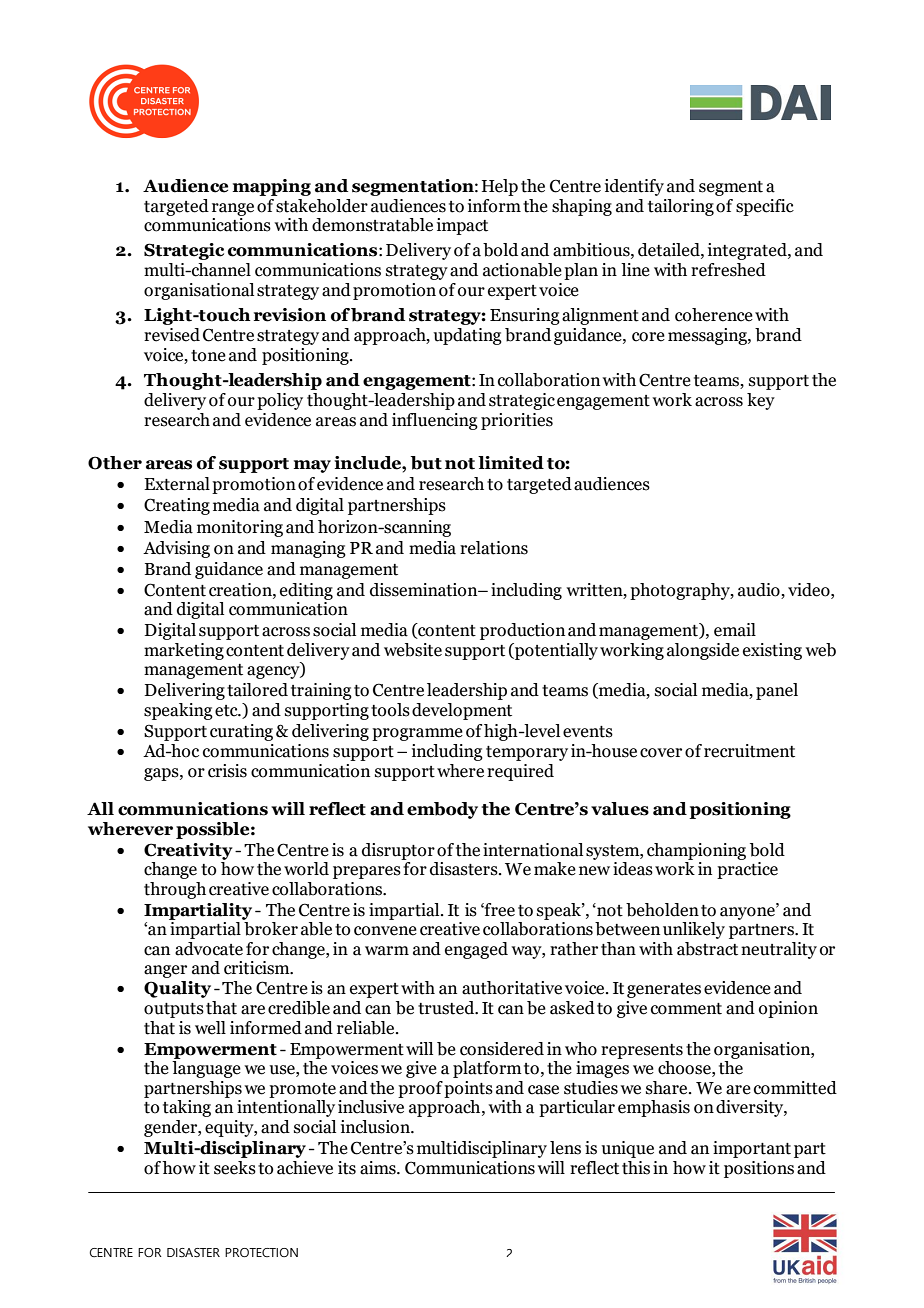 The width and height of the page is (924, 1308). Describe the element at coordinates (681, 207) in the page. I see `tailoring` at that location.
